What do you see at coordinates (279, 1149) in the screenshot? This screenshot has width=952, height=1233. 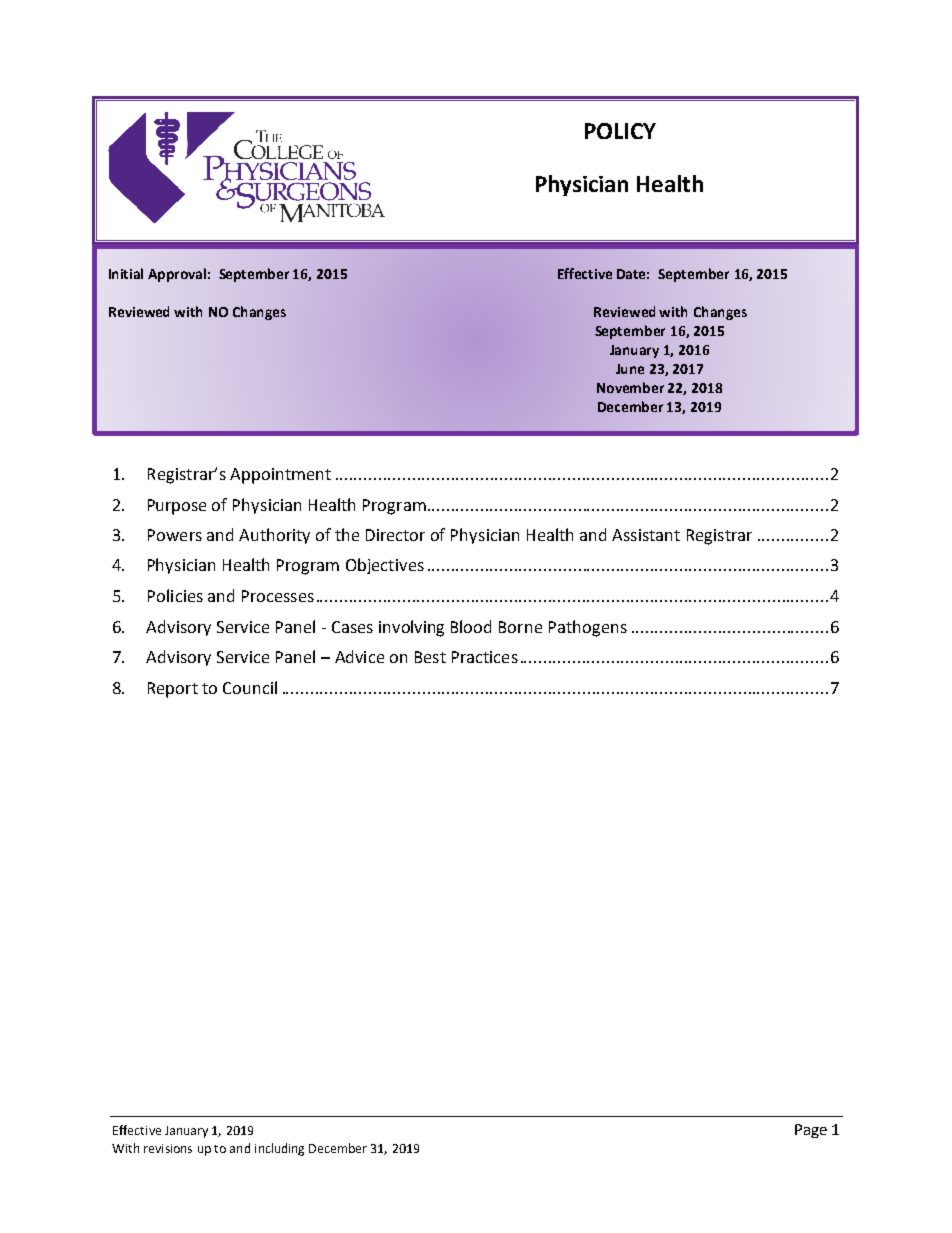 I see `including` at bounding box center [279, 1149].
